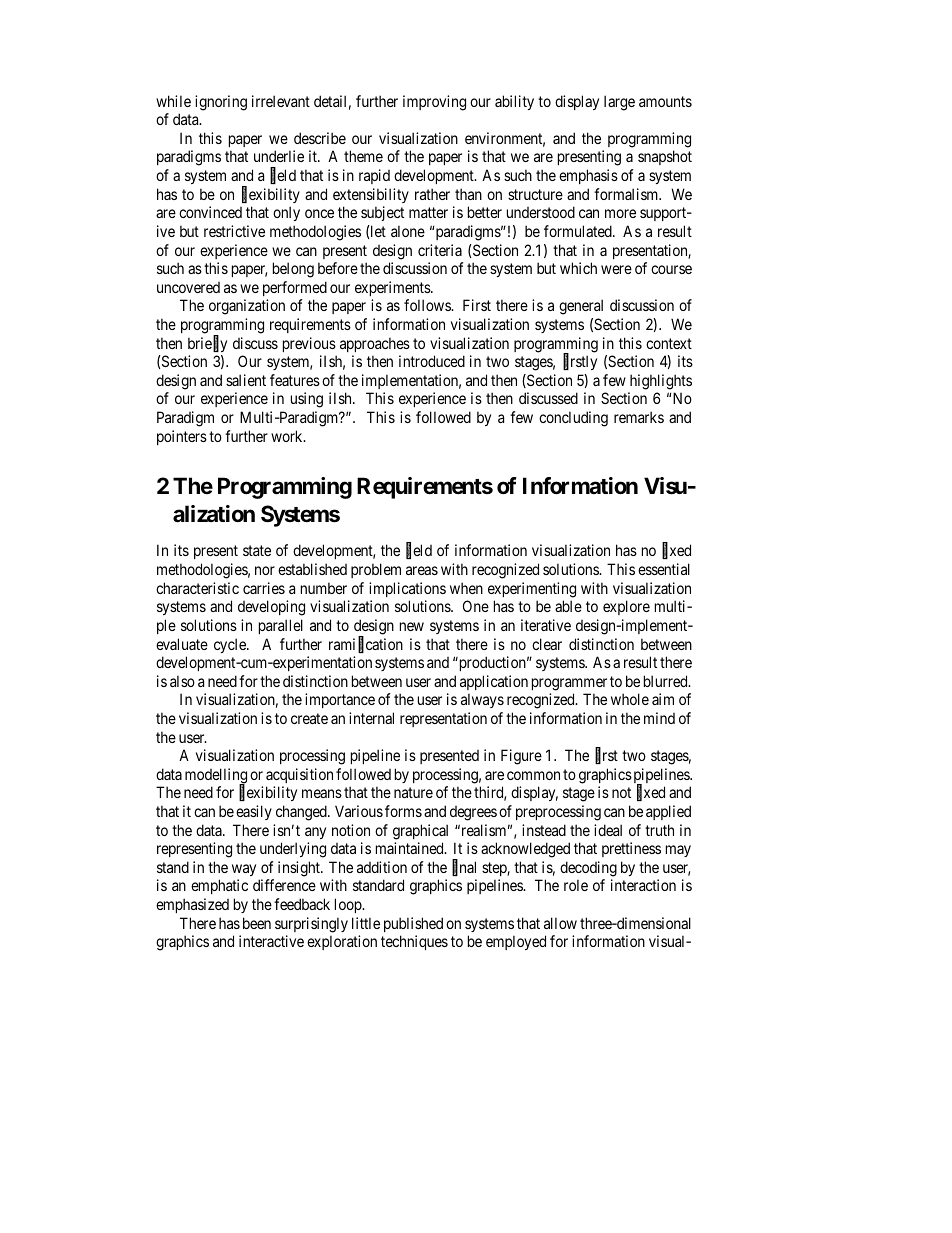  What do you see at coordinates (413, 924) in the screenshot?
I see `published` at bounding box center [413, 924].
